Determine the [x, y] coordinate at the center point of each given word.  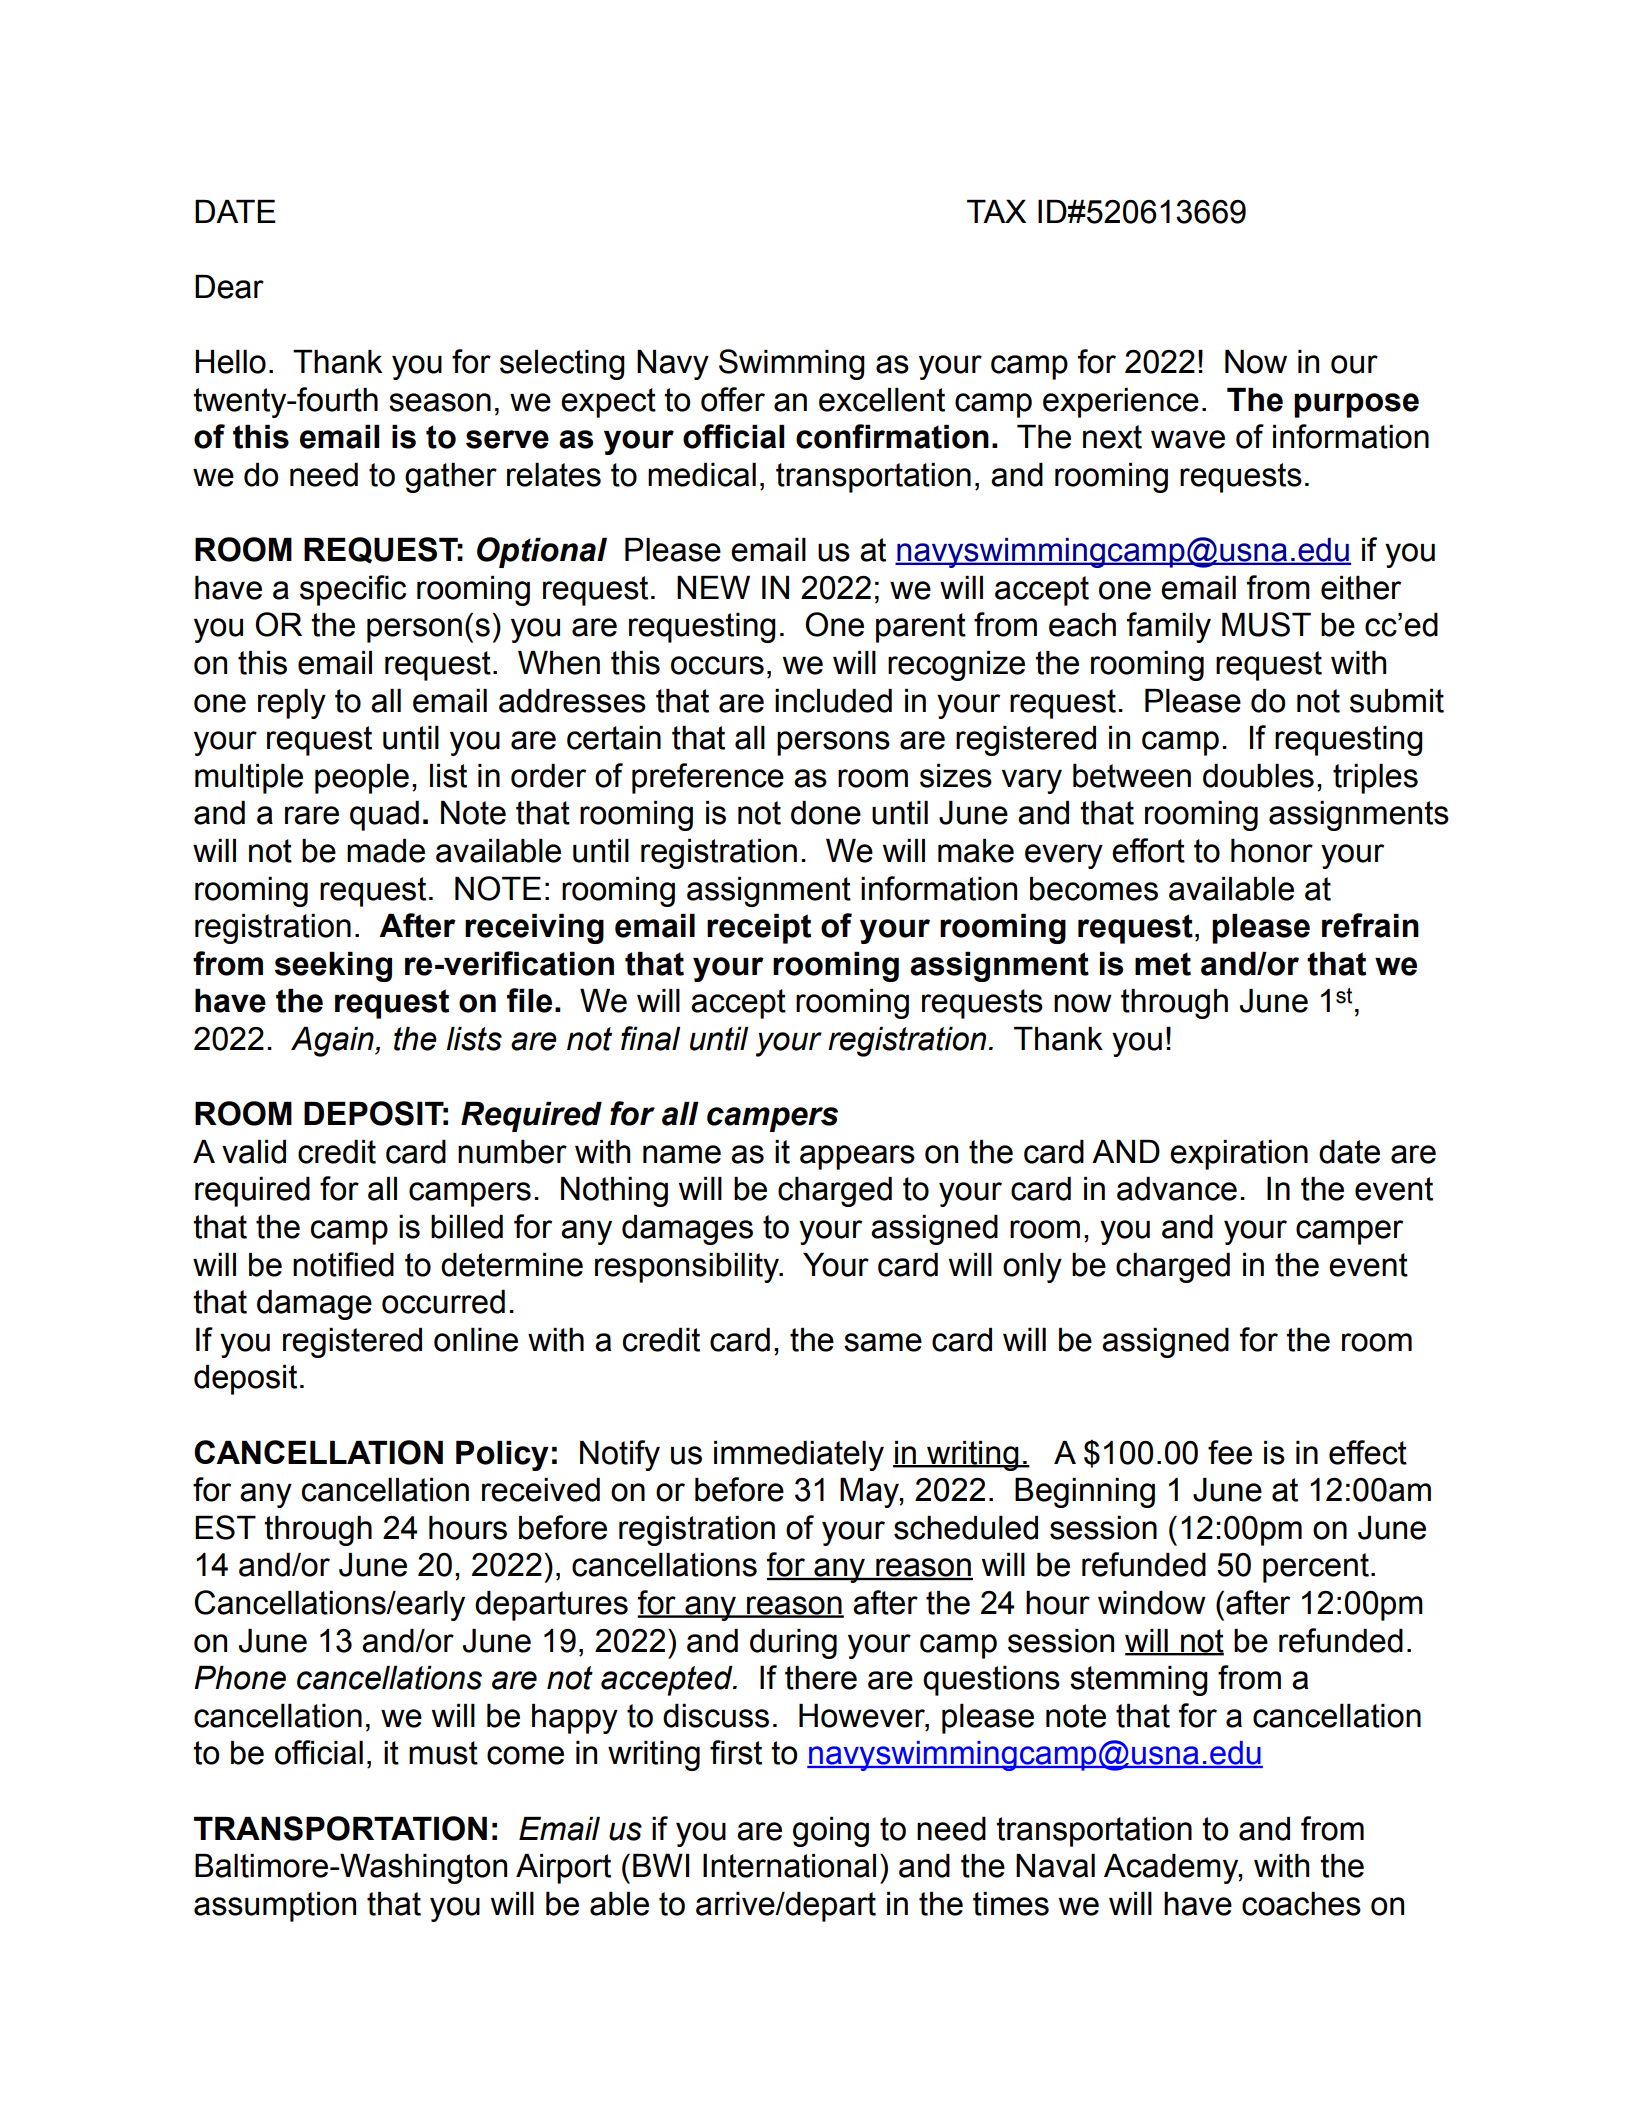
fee [1230, 1452]
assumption [275, 1907]
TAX [996, 211]
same [883, 1342]
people [362, 779]
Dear [229, 287]
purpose [1356, 405]
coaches [1301, 1904]
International [789, 1866]
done [826, 813]
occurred [443, 1302]
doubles [1258, 776]
